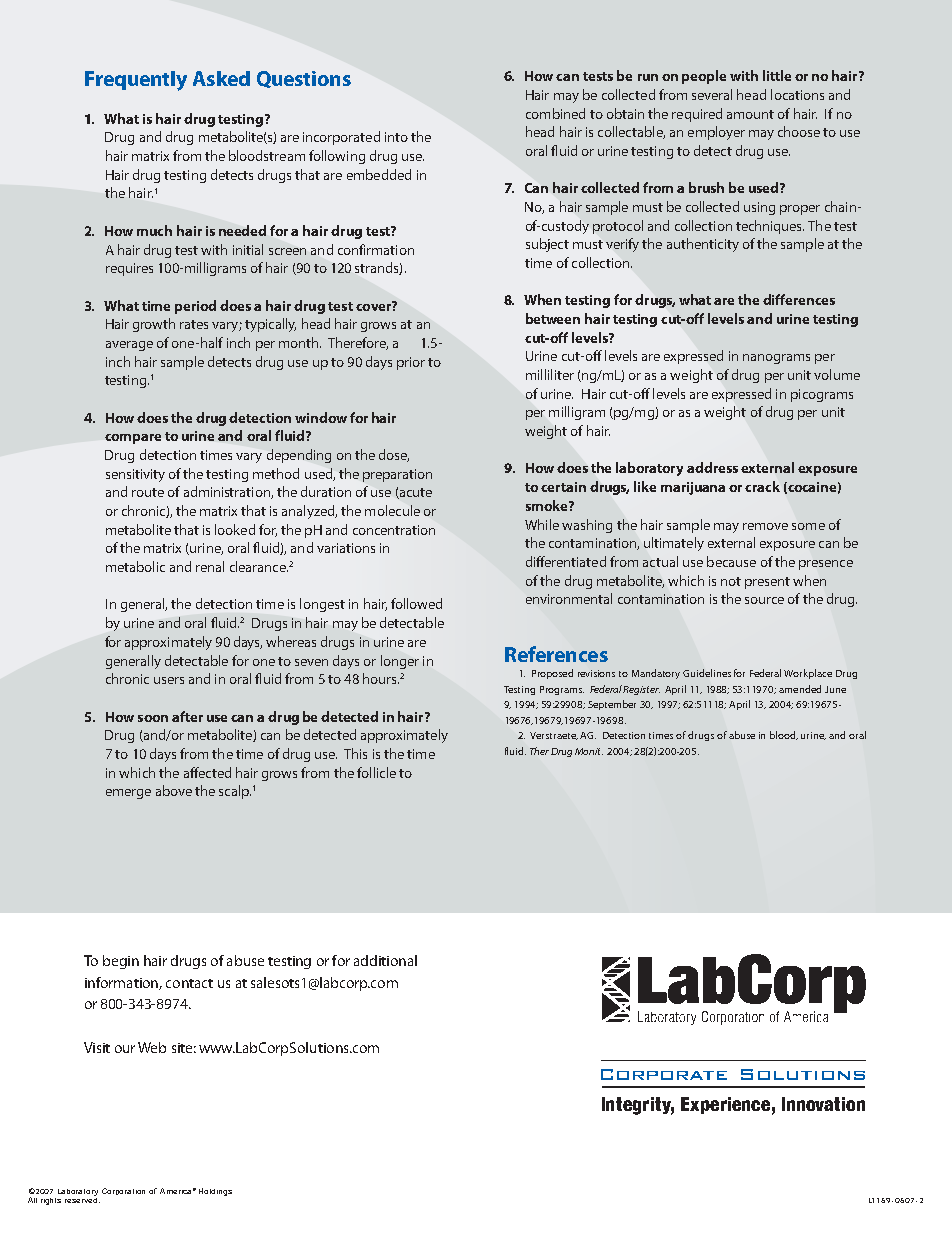 This page has height=1233, width=952. I want to click on longer, so click(400, 662).
